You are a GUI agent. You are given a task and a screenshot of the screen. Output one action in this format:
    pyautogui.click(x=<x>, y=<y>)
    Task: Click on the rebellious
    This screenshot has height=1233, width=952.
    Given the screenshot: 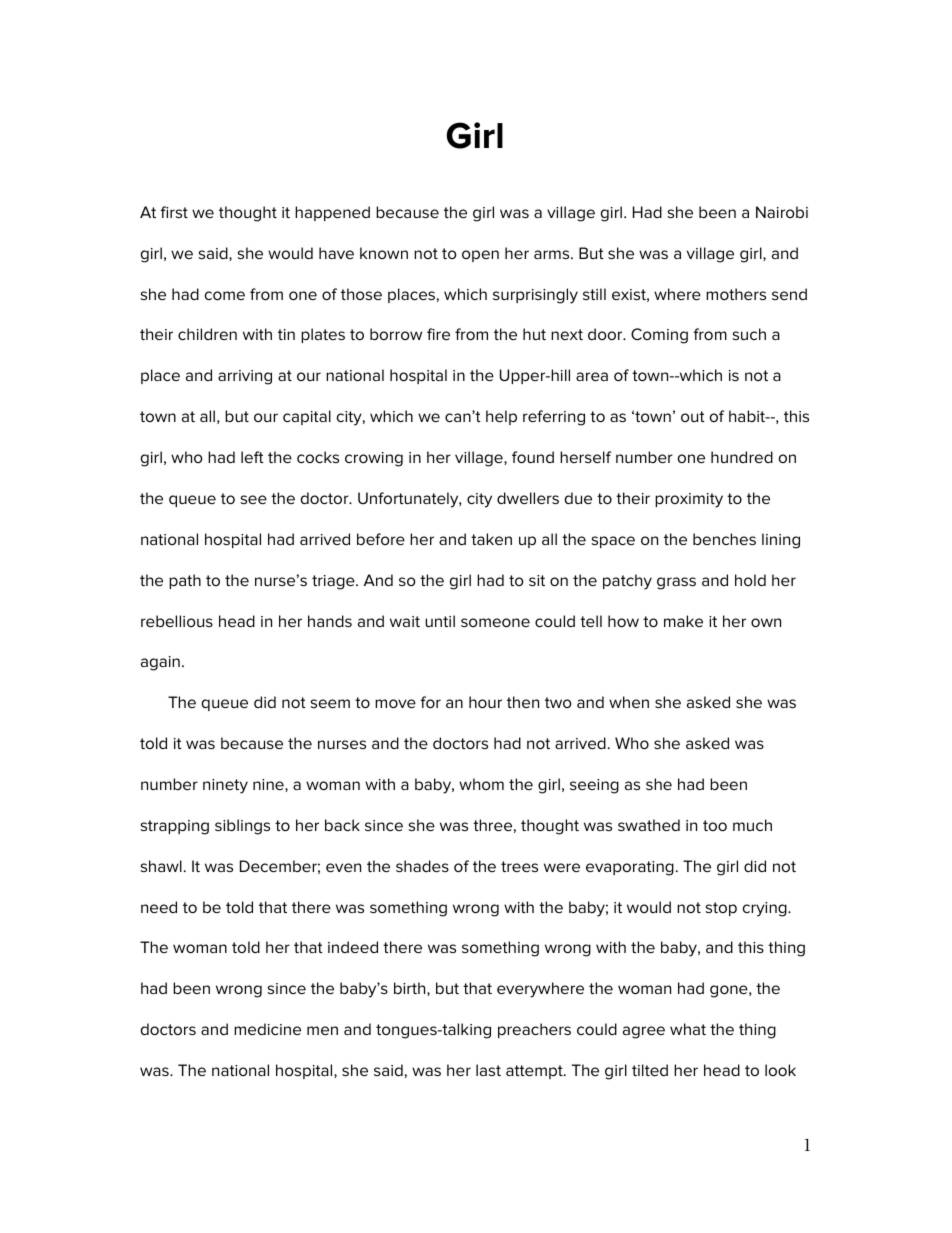 What is the action you would take?
    pyautogui.click(x=177, y=621)
